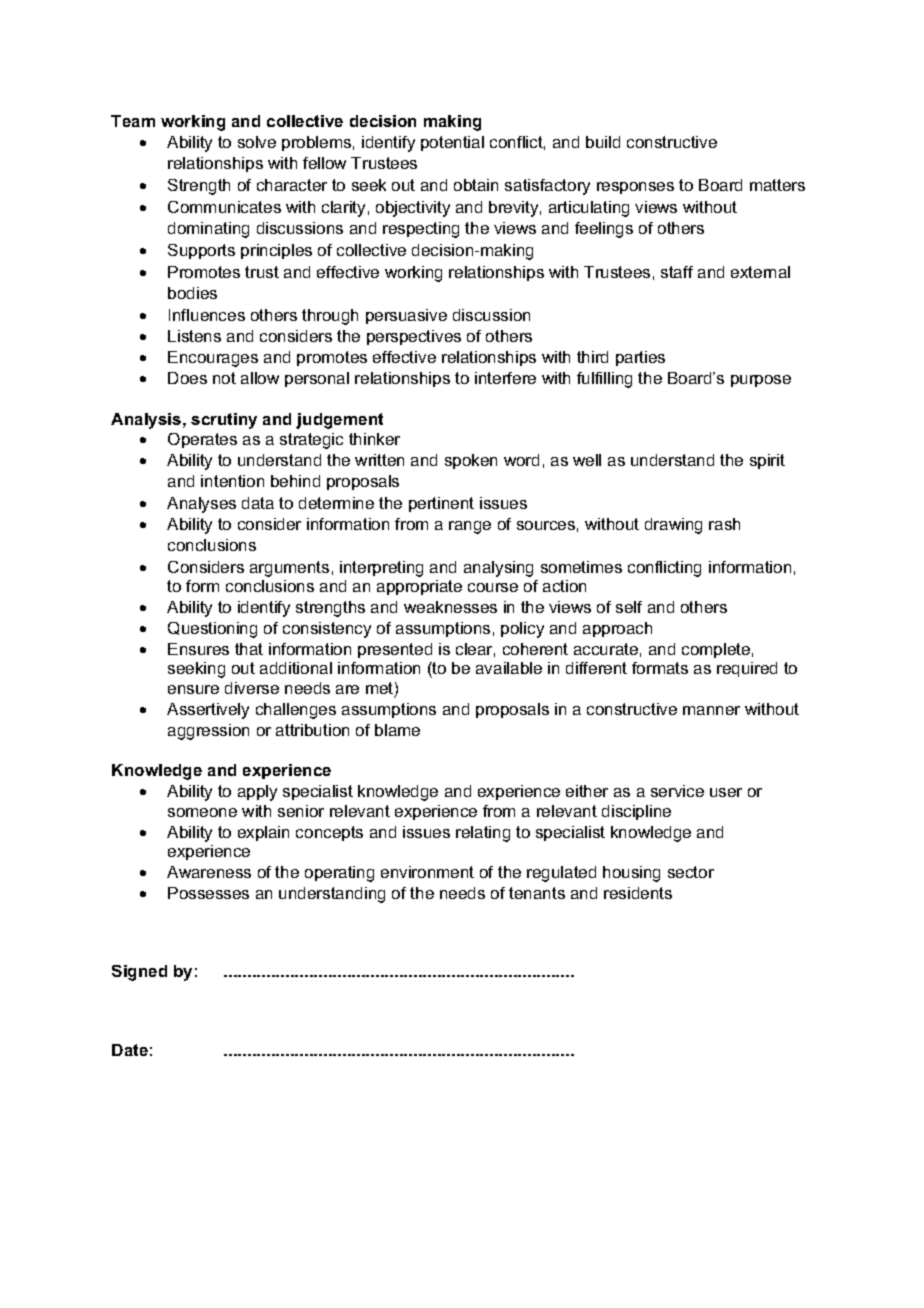 The height and width of the image is (1308, 924). Describe the element at coordinates (673, 526) in the image. I see `drawing` at that location.
